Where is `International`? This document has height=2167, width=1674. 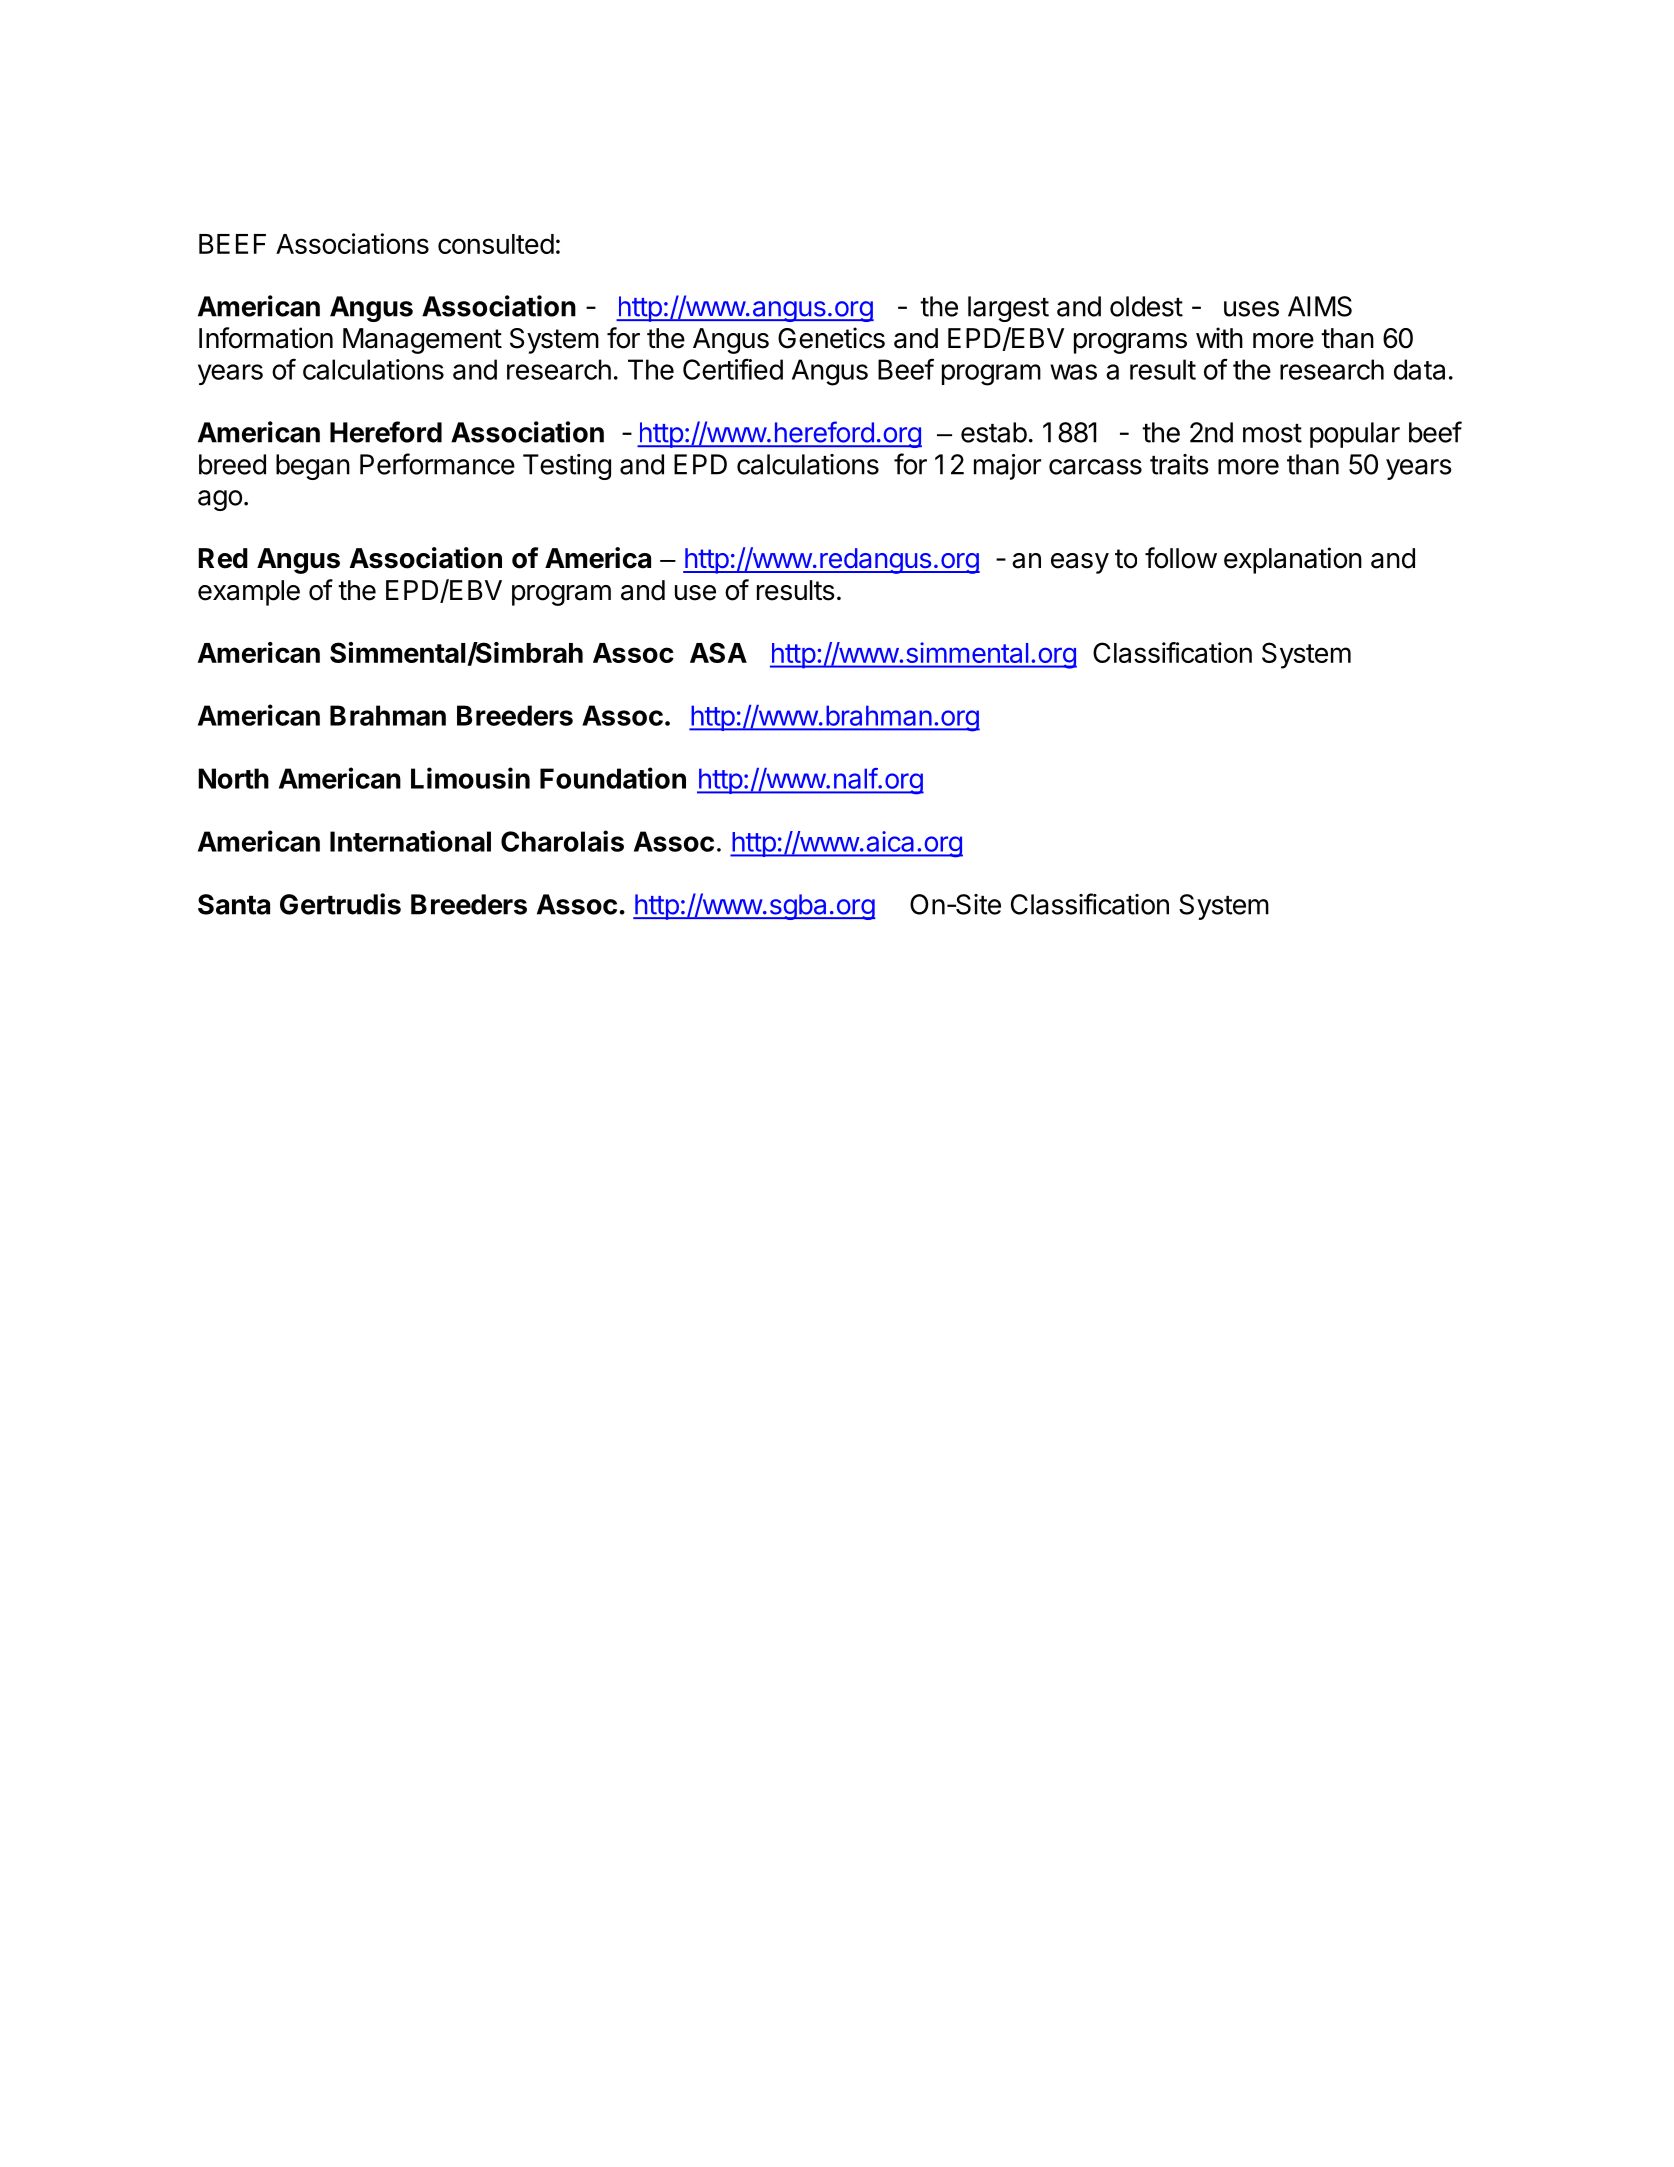 International is located at coordinates (410, 841).
